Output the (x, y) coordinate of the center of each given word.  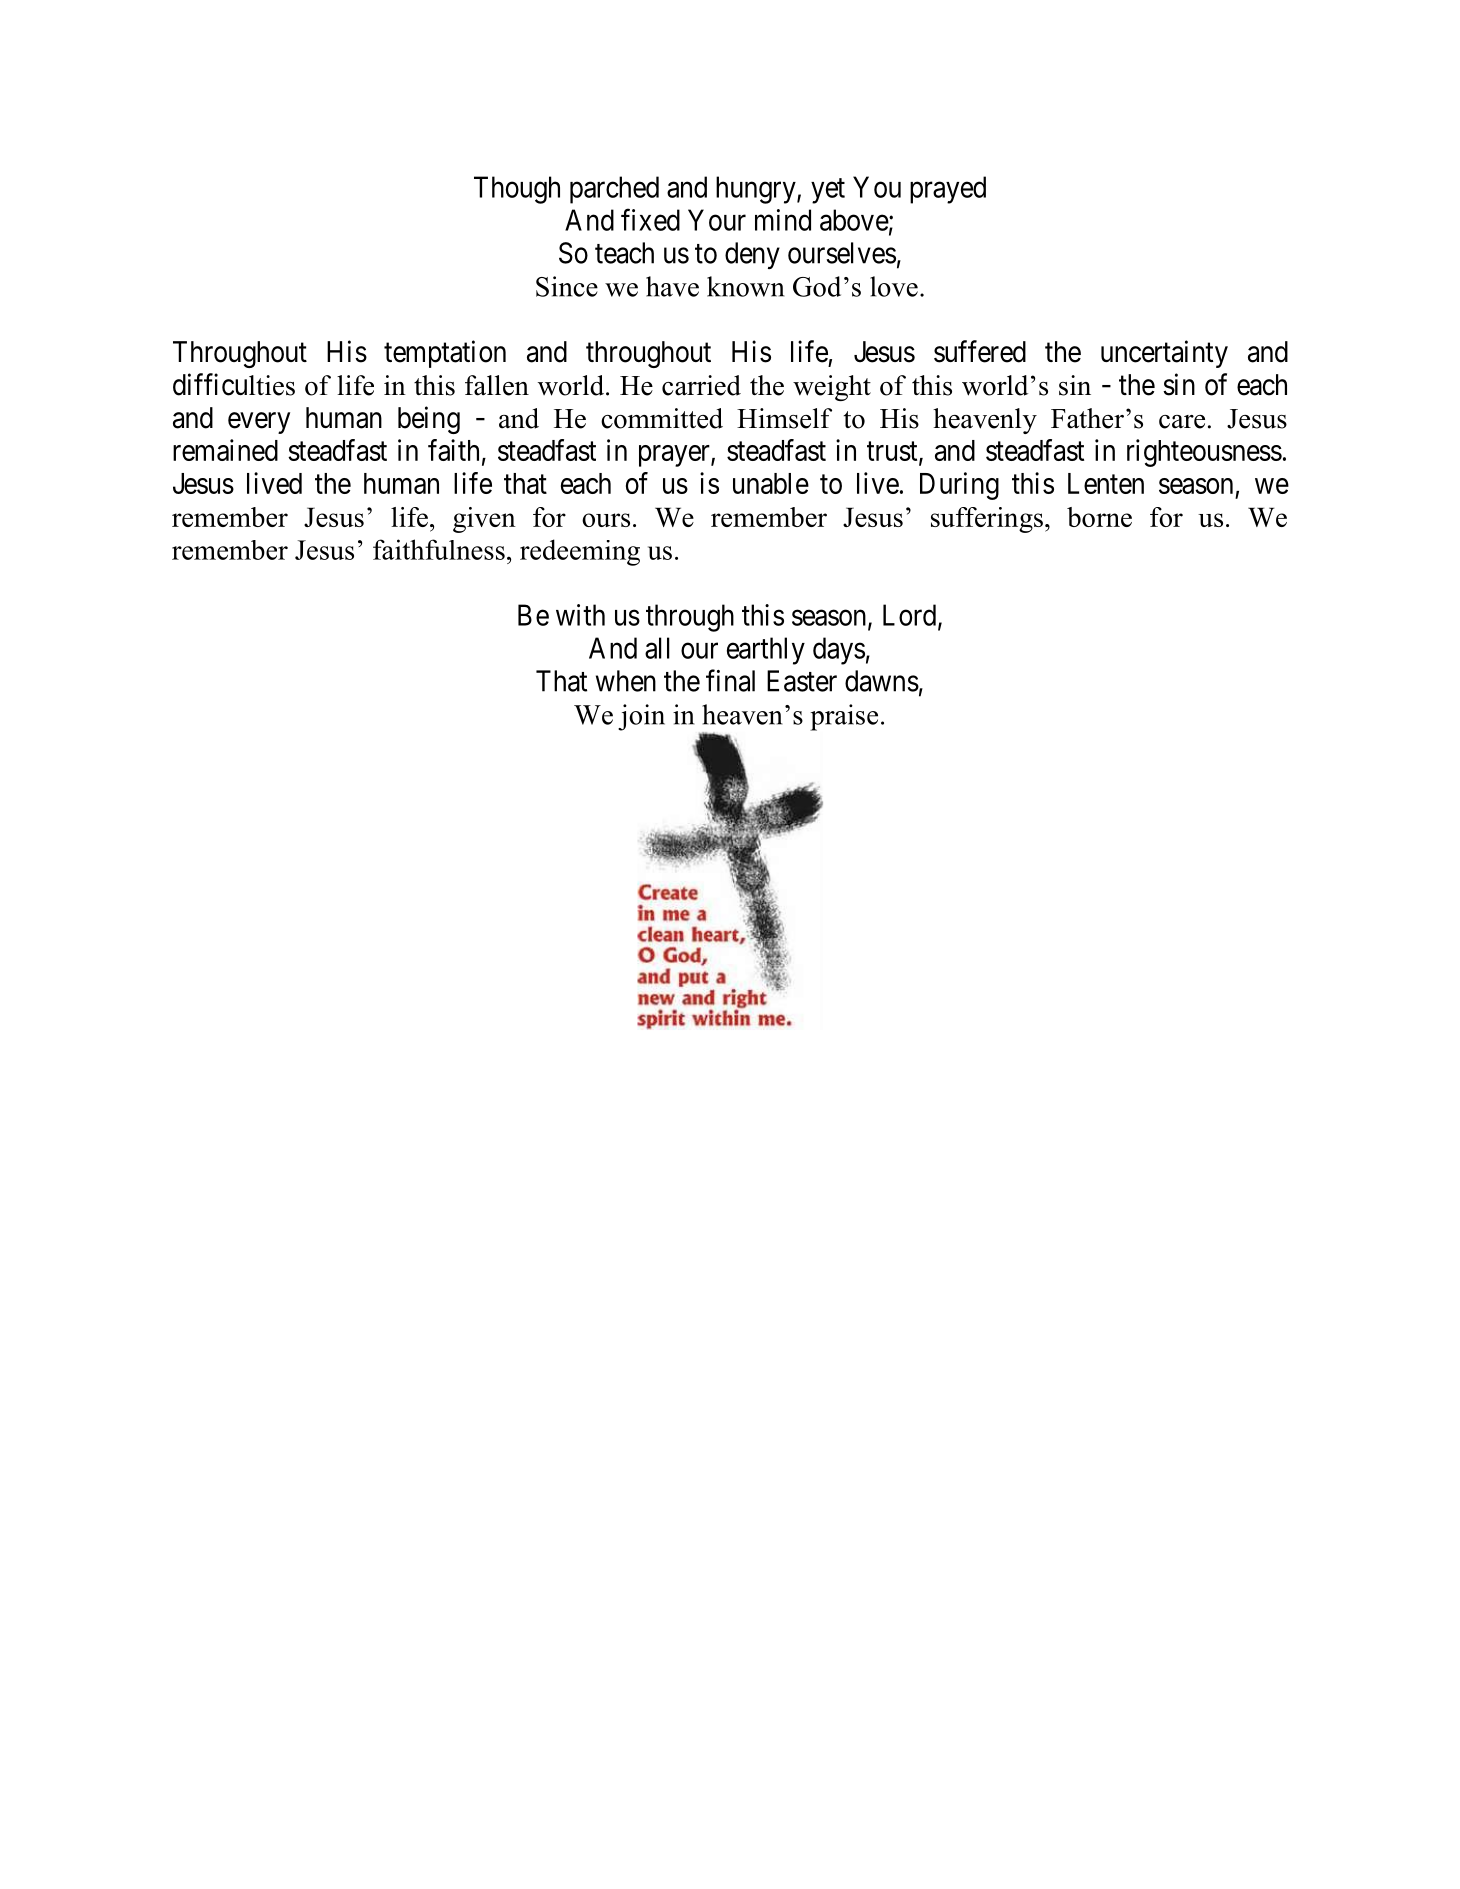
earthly (766, 651)
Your (717, 220)
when (626, 681)
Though (517, 190)
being (429, 420)
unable (771, 483)
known (745, 286)
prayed (948, 190)
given (484, 520)
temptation (445, 354)
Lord (911, 616)
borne (1099, 517)
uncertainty (1164, 354)
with (580, 615)
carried (701, 385)
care (1182, 422)
